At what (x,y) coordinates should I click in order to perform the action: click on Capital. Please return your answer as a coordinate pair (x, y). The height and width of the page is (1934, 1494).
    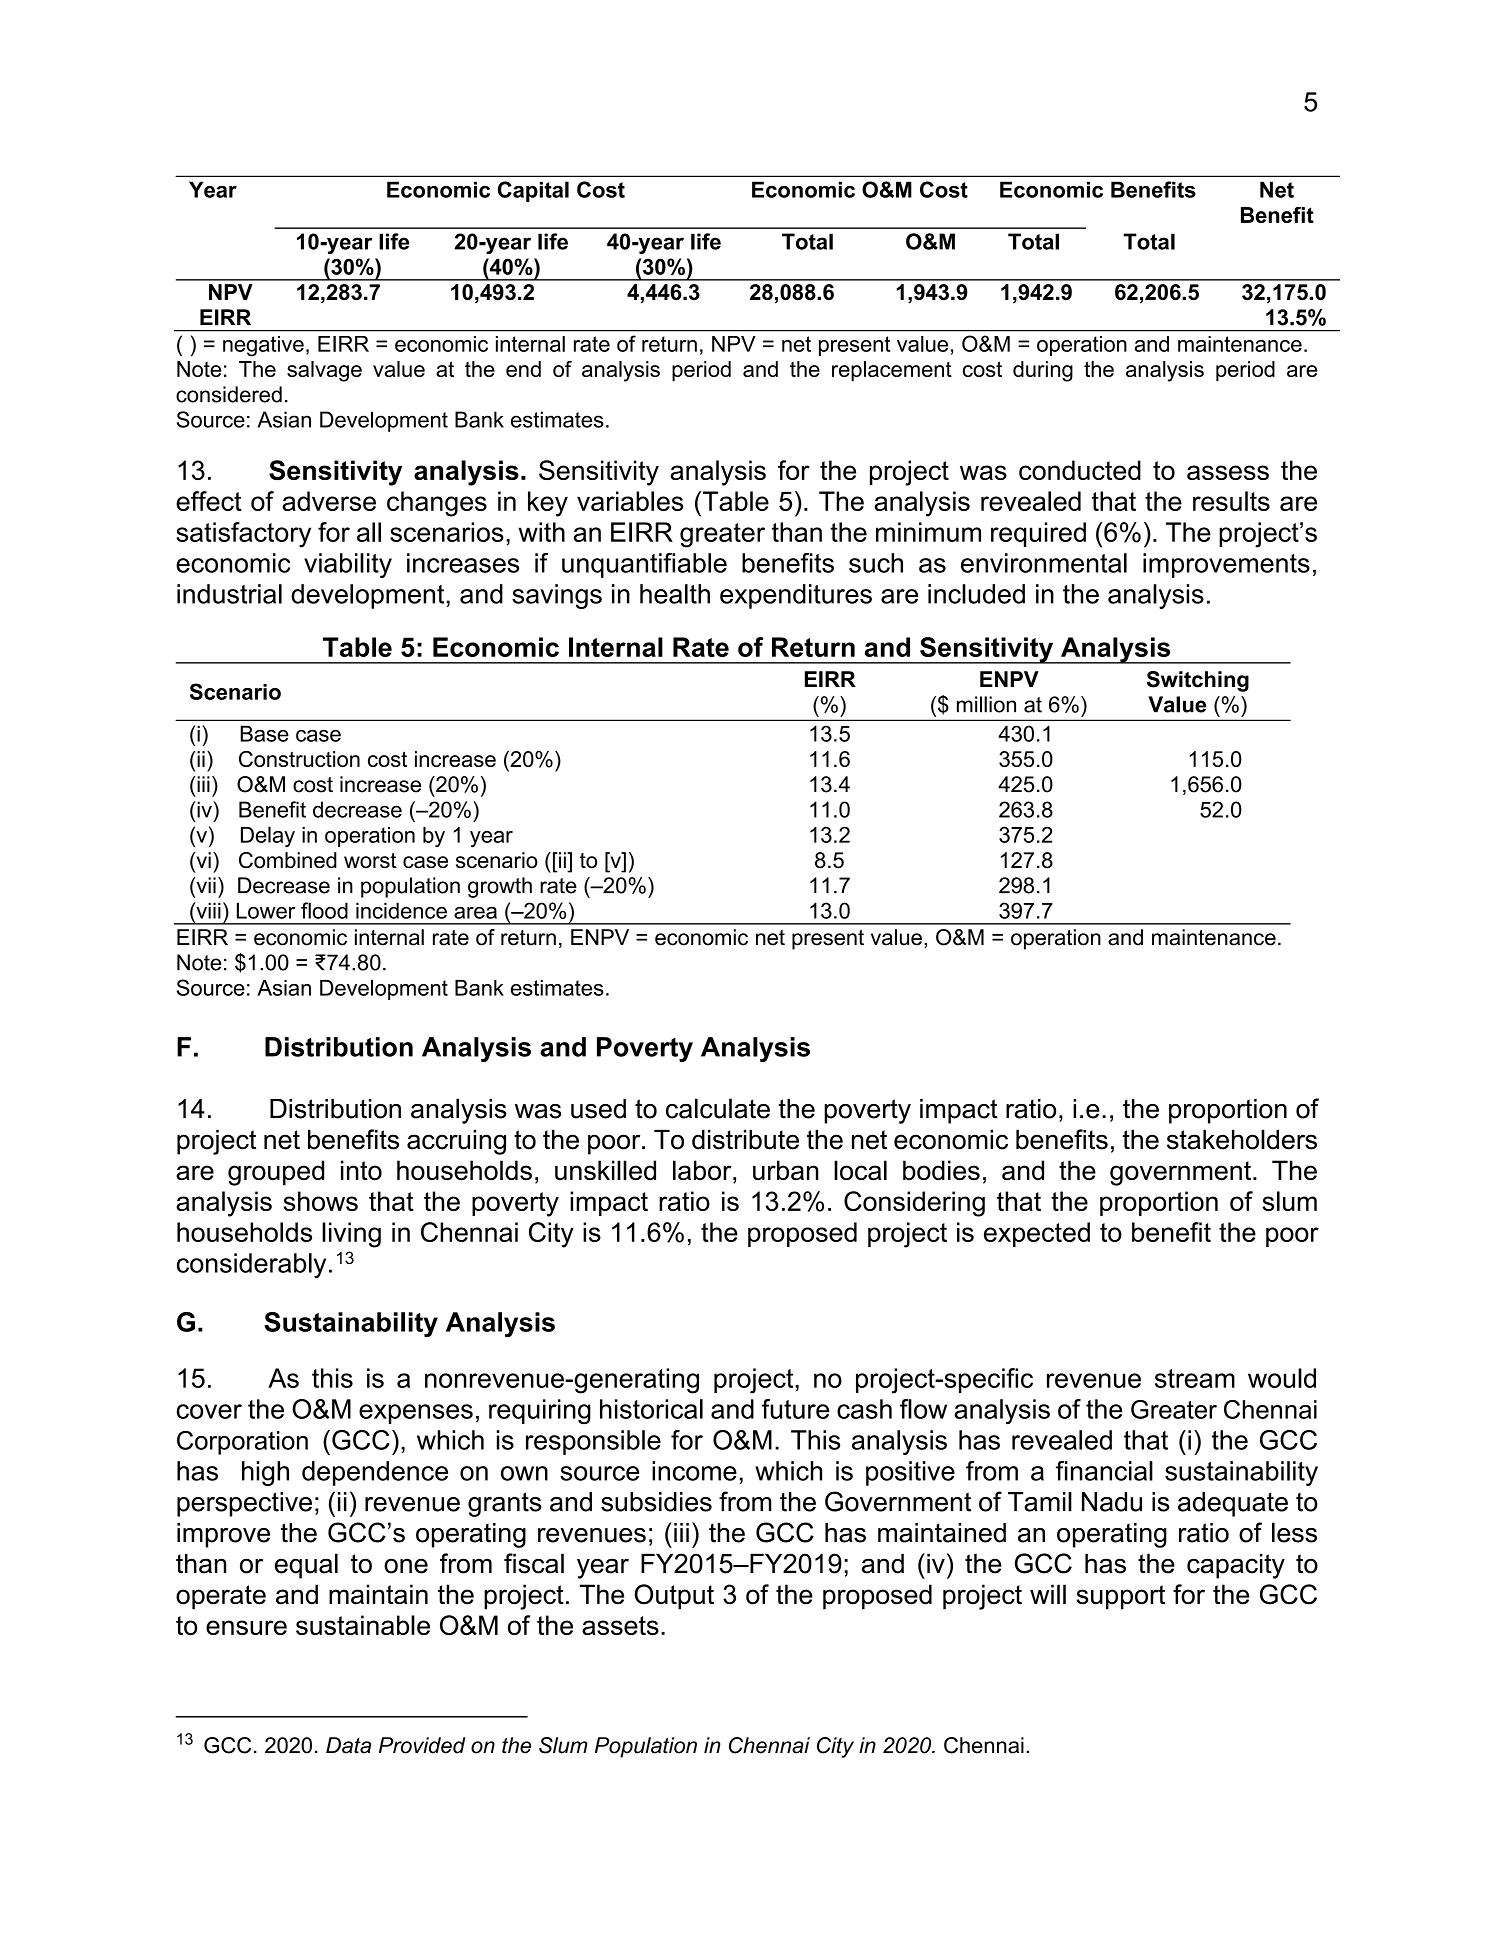
    Looking at the image, I should click on (533, 191).
